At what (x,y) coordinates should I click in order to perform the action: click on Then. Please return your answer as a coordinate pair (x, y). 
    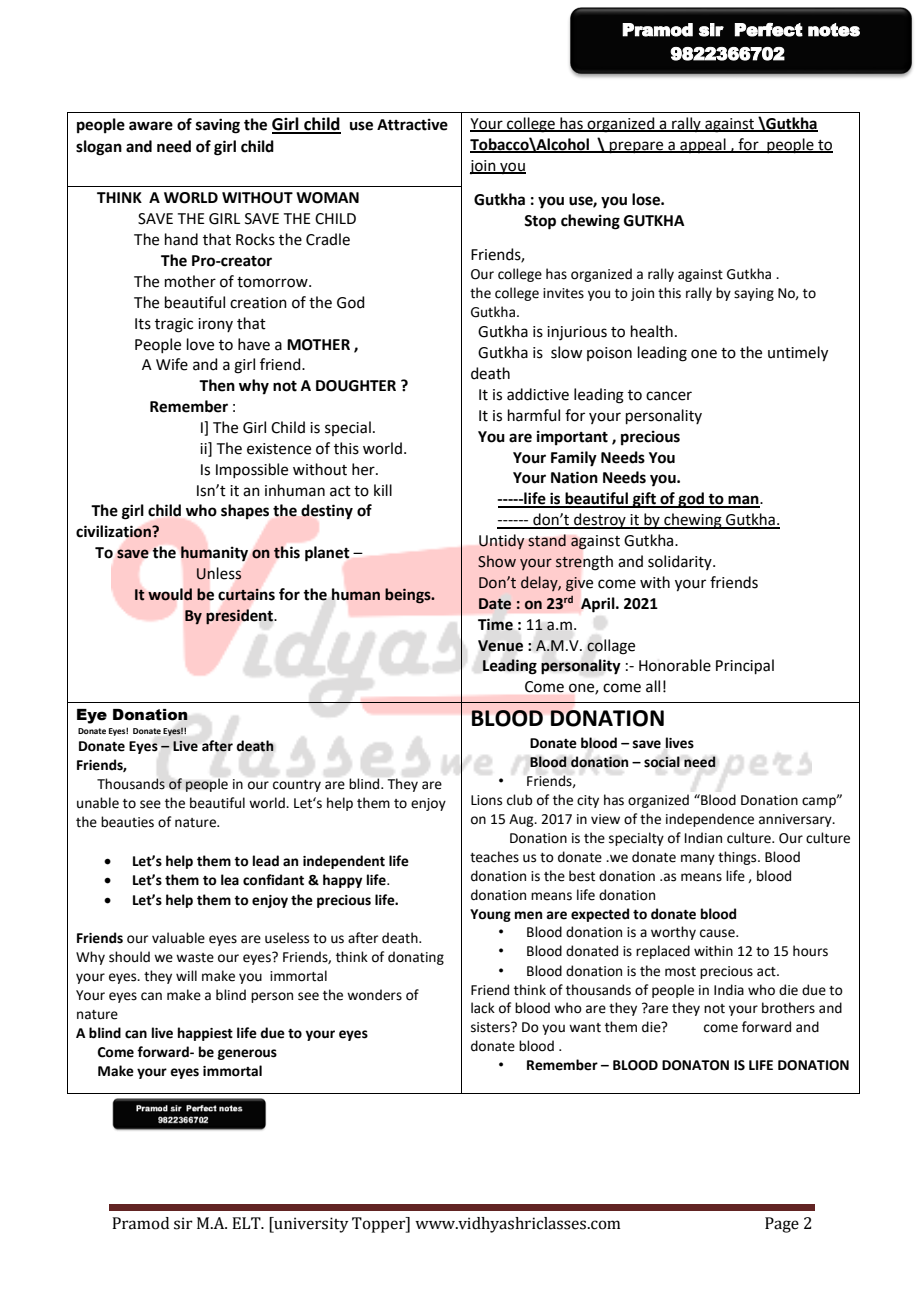
    Looking at the image, I should click on (217, 385).
